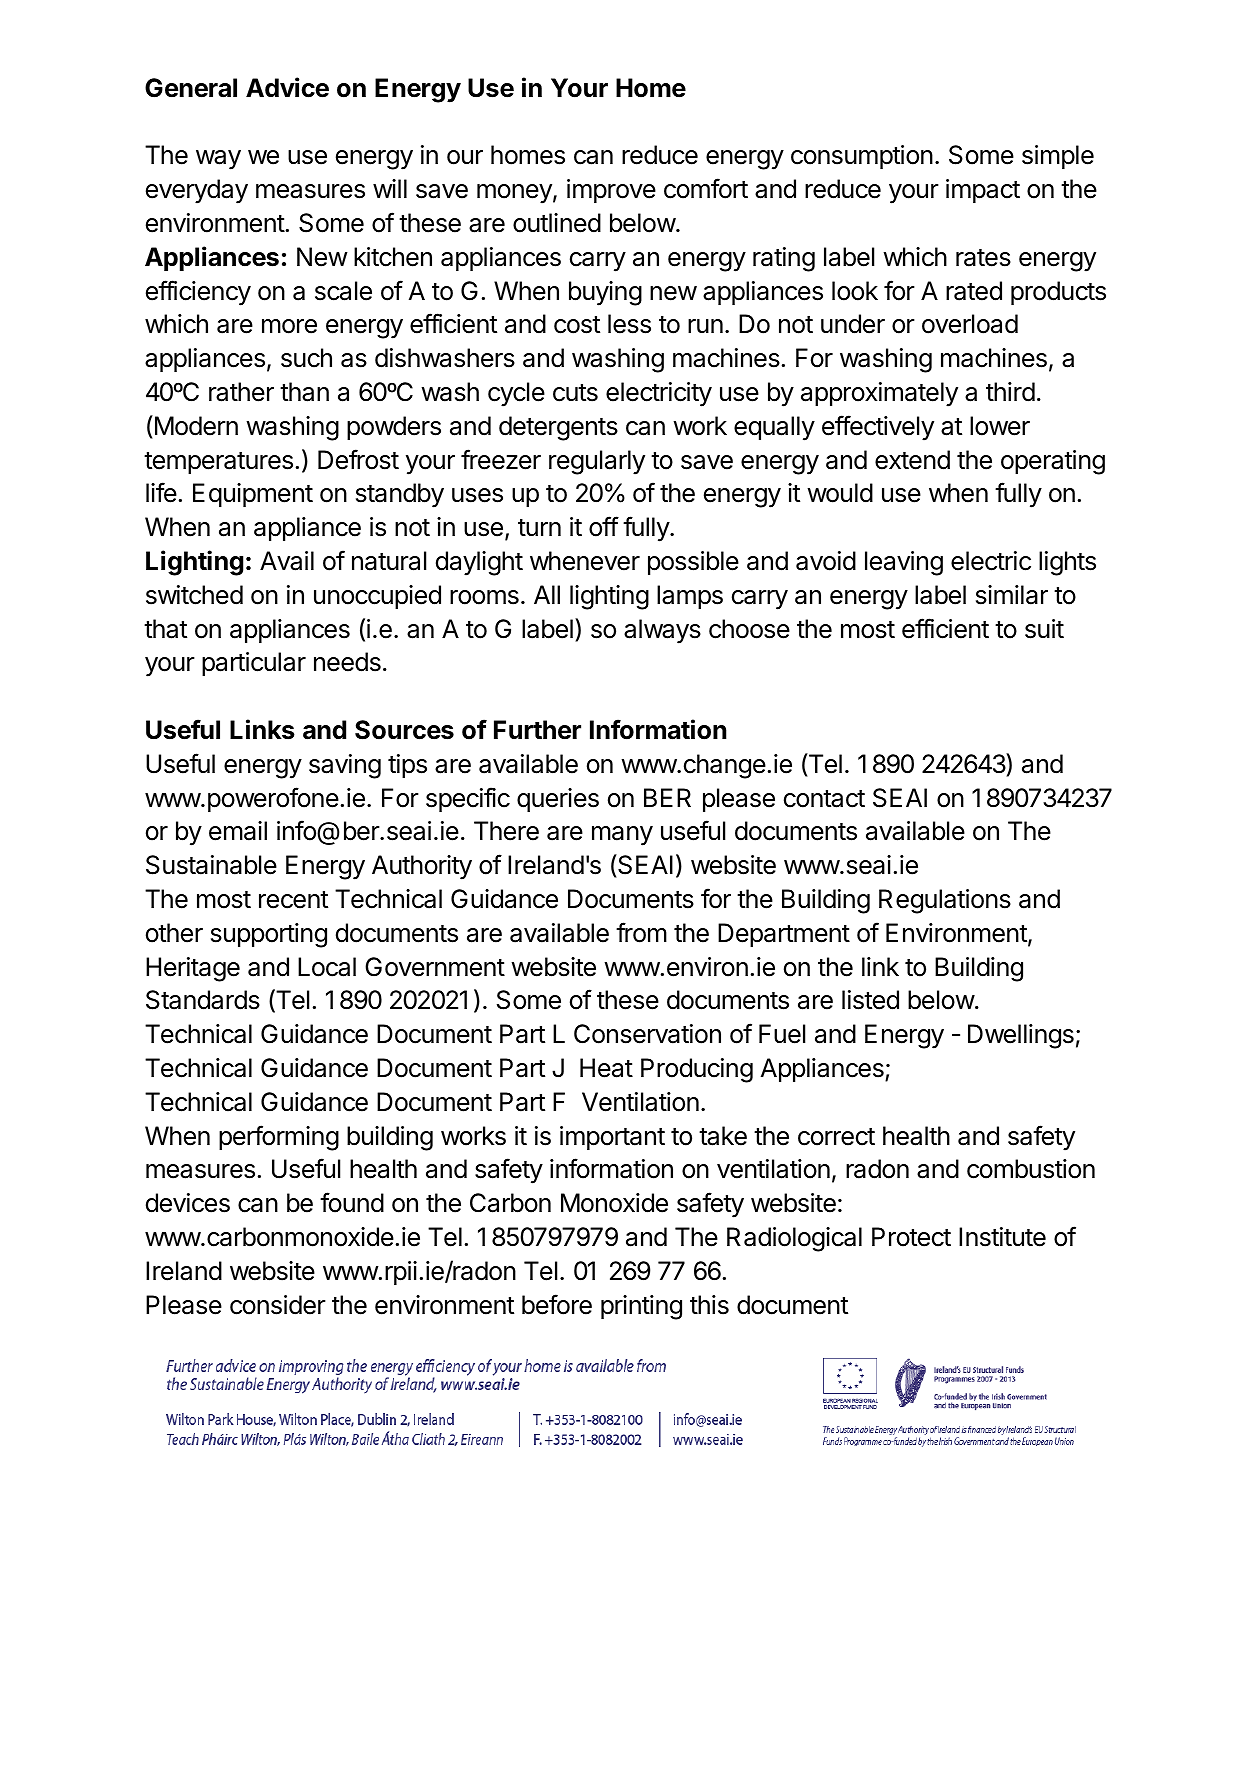 Image resolution: width=1257 pixels, height=1779 pixels. I want to click on improve, so click(611, 191).
